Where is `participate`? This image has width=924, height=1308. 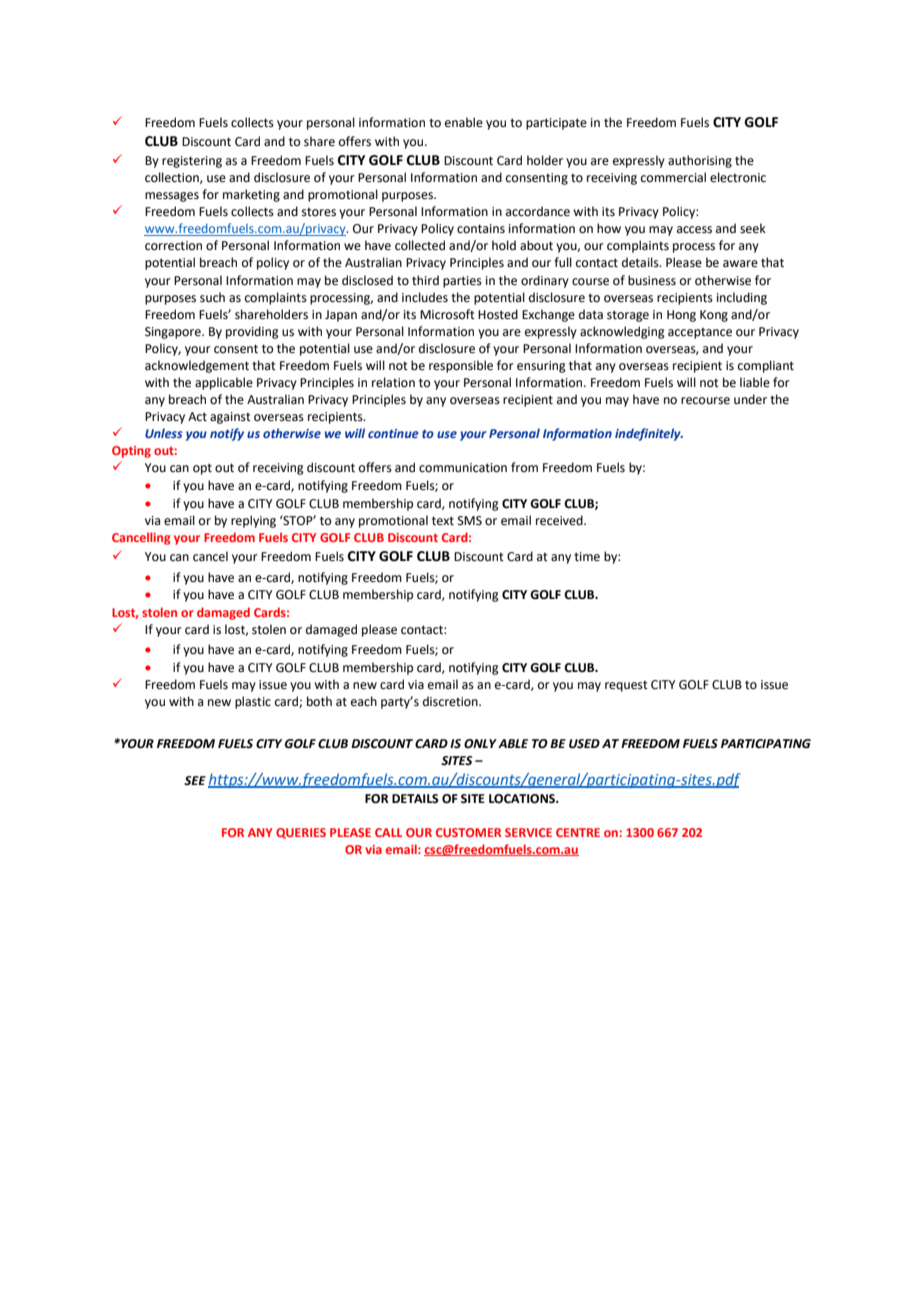
participate is located at coordinates (556, 124).
